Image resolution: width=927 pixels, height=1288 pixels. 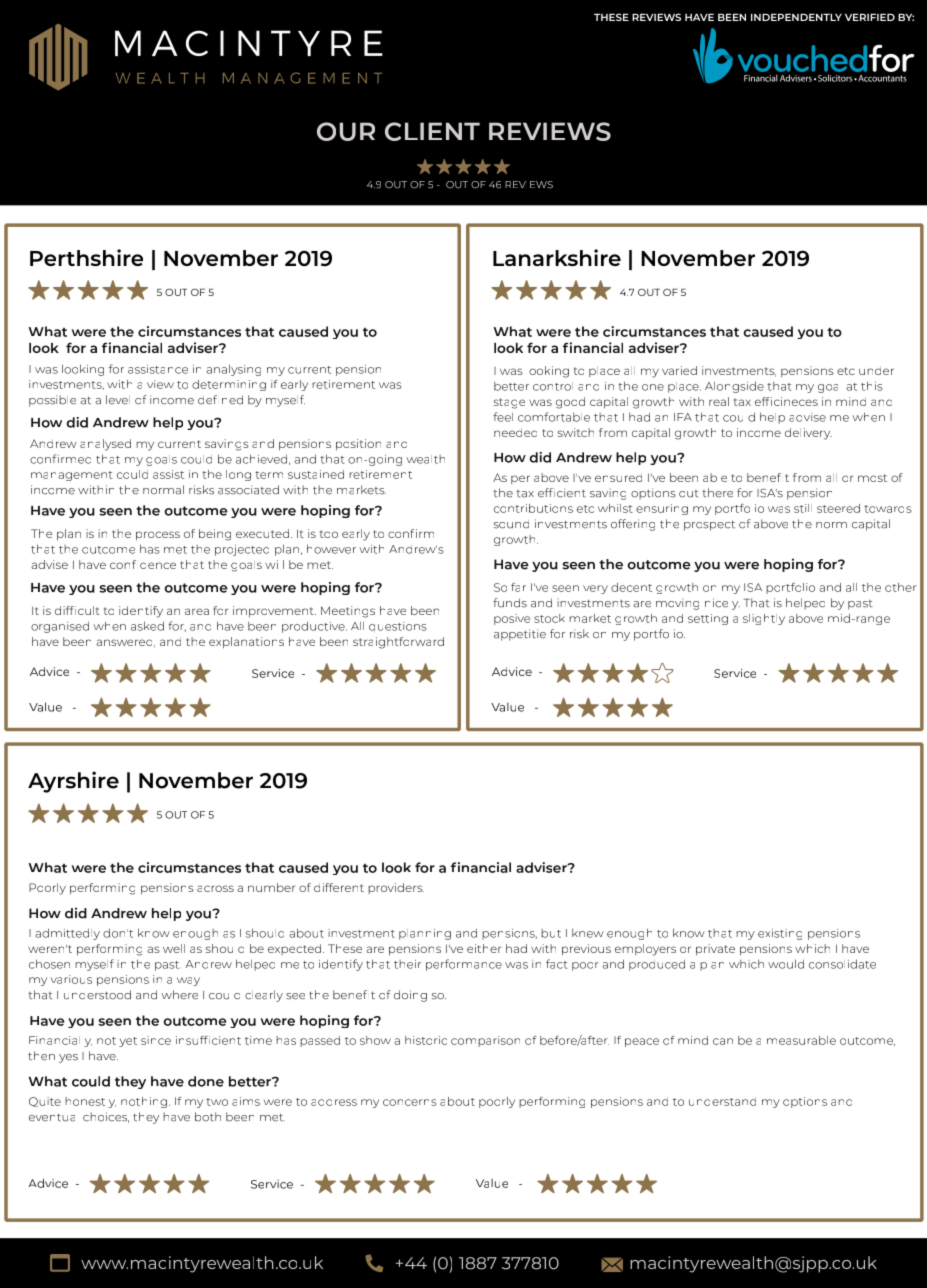 I want to click on this, so click(x=872, y=386).
